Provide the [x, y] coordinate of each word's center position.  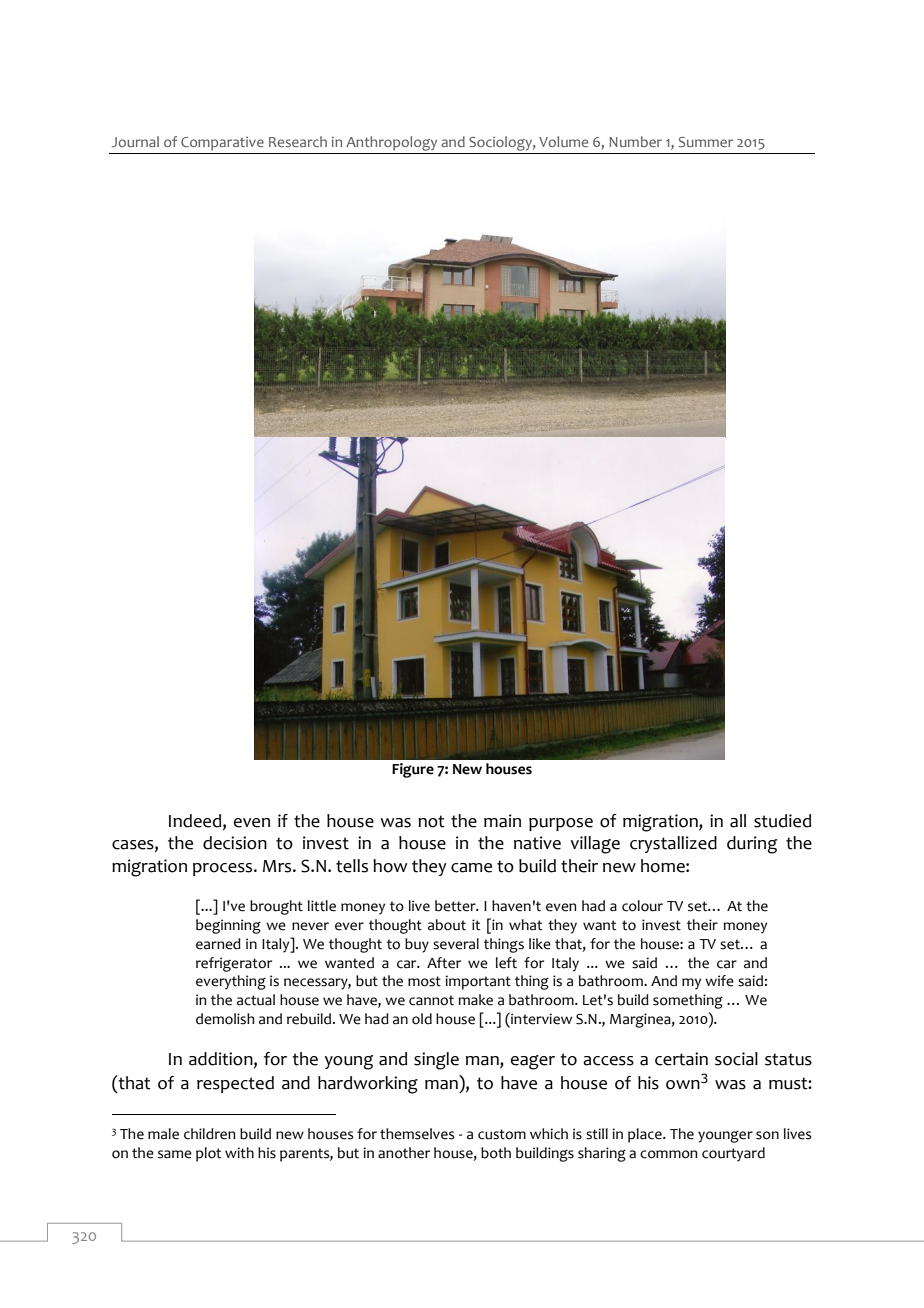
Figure [413, 770]
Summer [706, 142]
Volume [563, 141]
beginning [228, 926]
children [209, 1134]
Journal [135, 141]
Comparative [222, 144]
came [471, 868]
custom [502, 1134]
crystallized [673, 844]
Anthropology [391, 143]
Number [635, 141]
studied [782, 821]
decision [235, 843]
